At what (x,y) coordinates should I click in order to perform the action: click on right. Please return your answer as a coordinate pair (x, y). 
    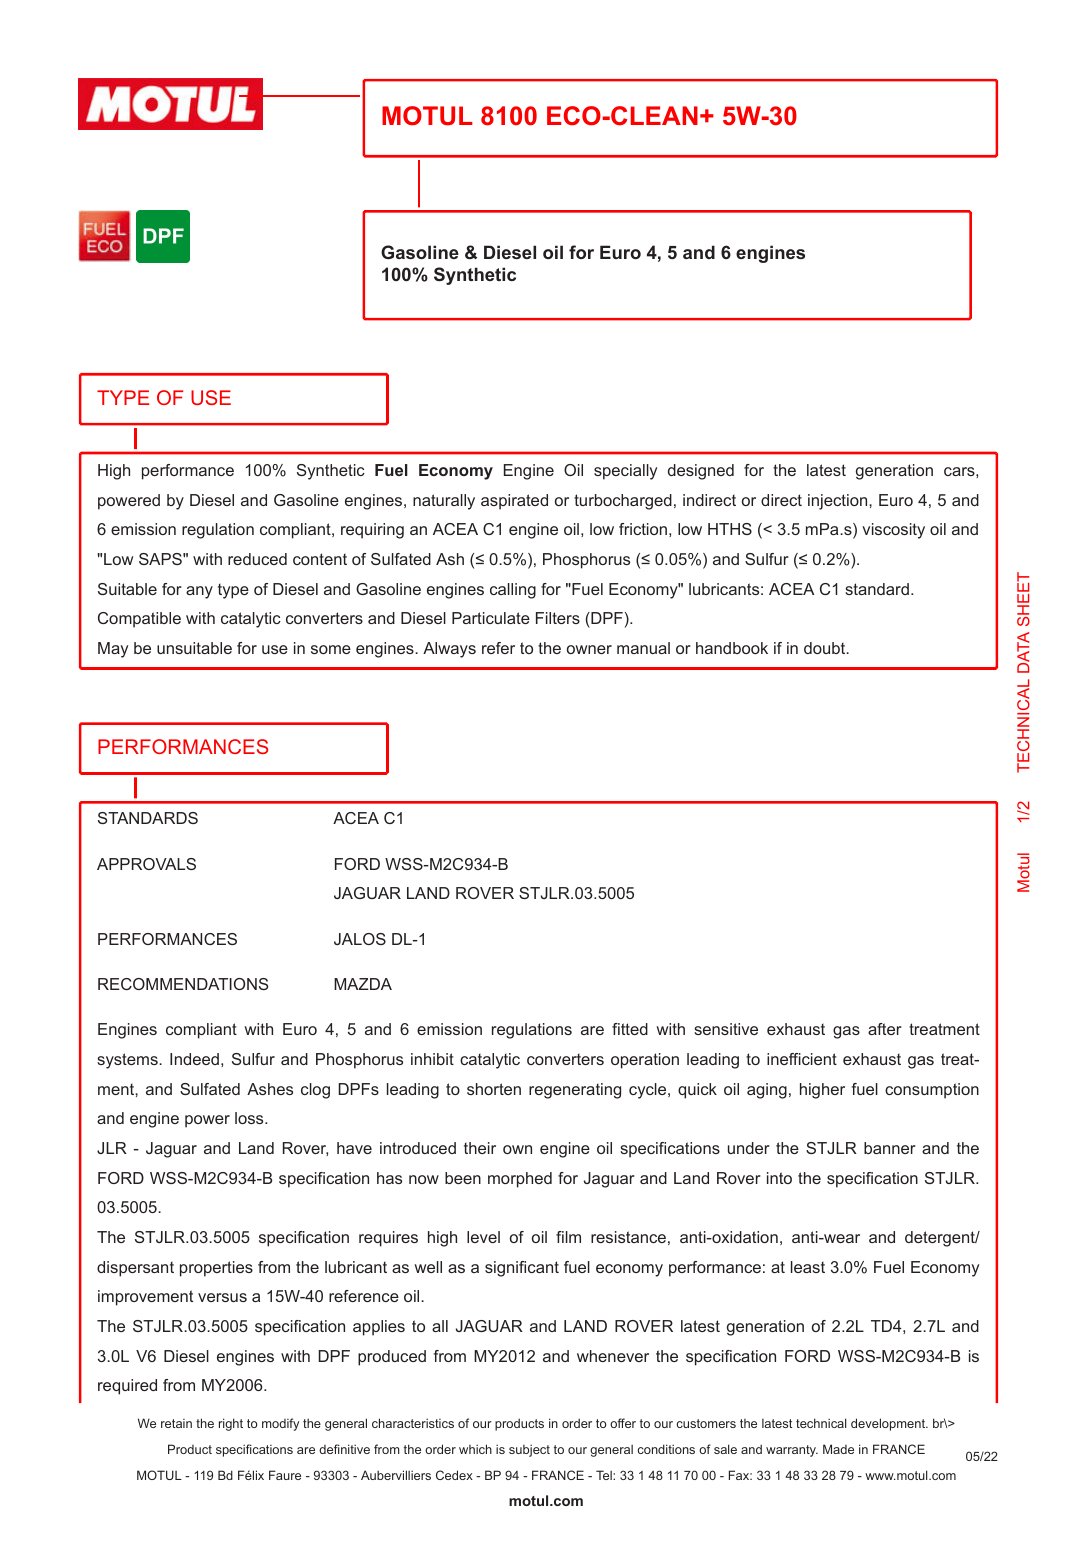
    Looking at the image, I should click on (231, 1424).
